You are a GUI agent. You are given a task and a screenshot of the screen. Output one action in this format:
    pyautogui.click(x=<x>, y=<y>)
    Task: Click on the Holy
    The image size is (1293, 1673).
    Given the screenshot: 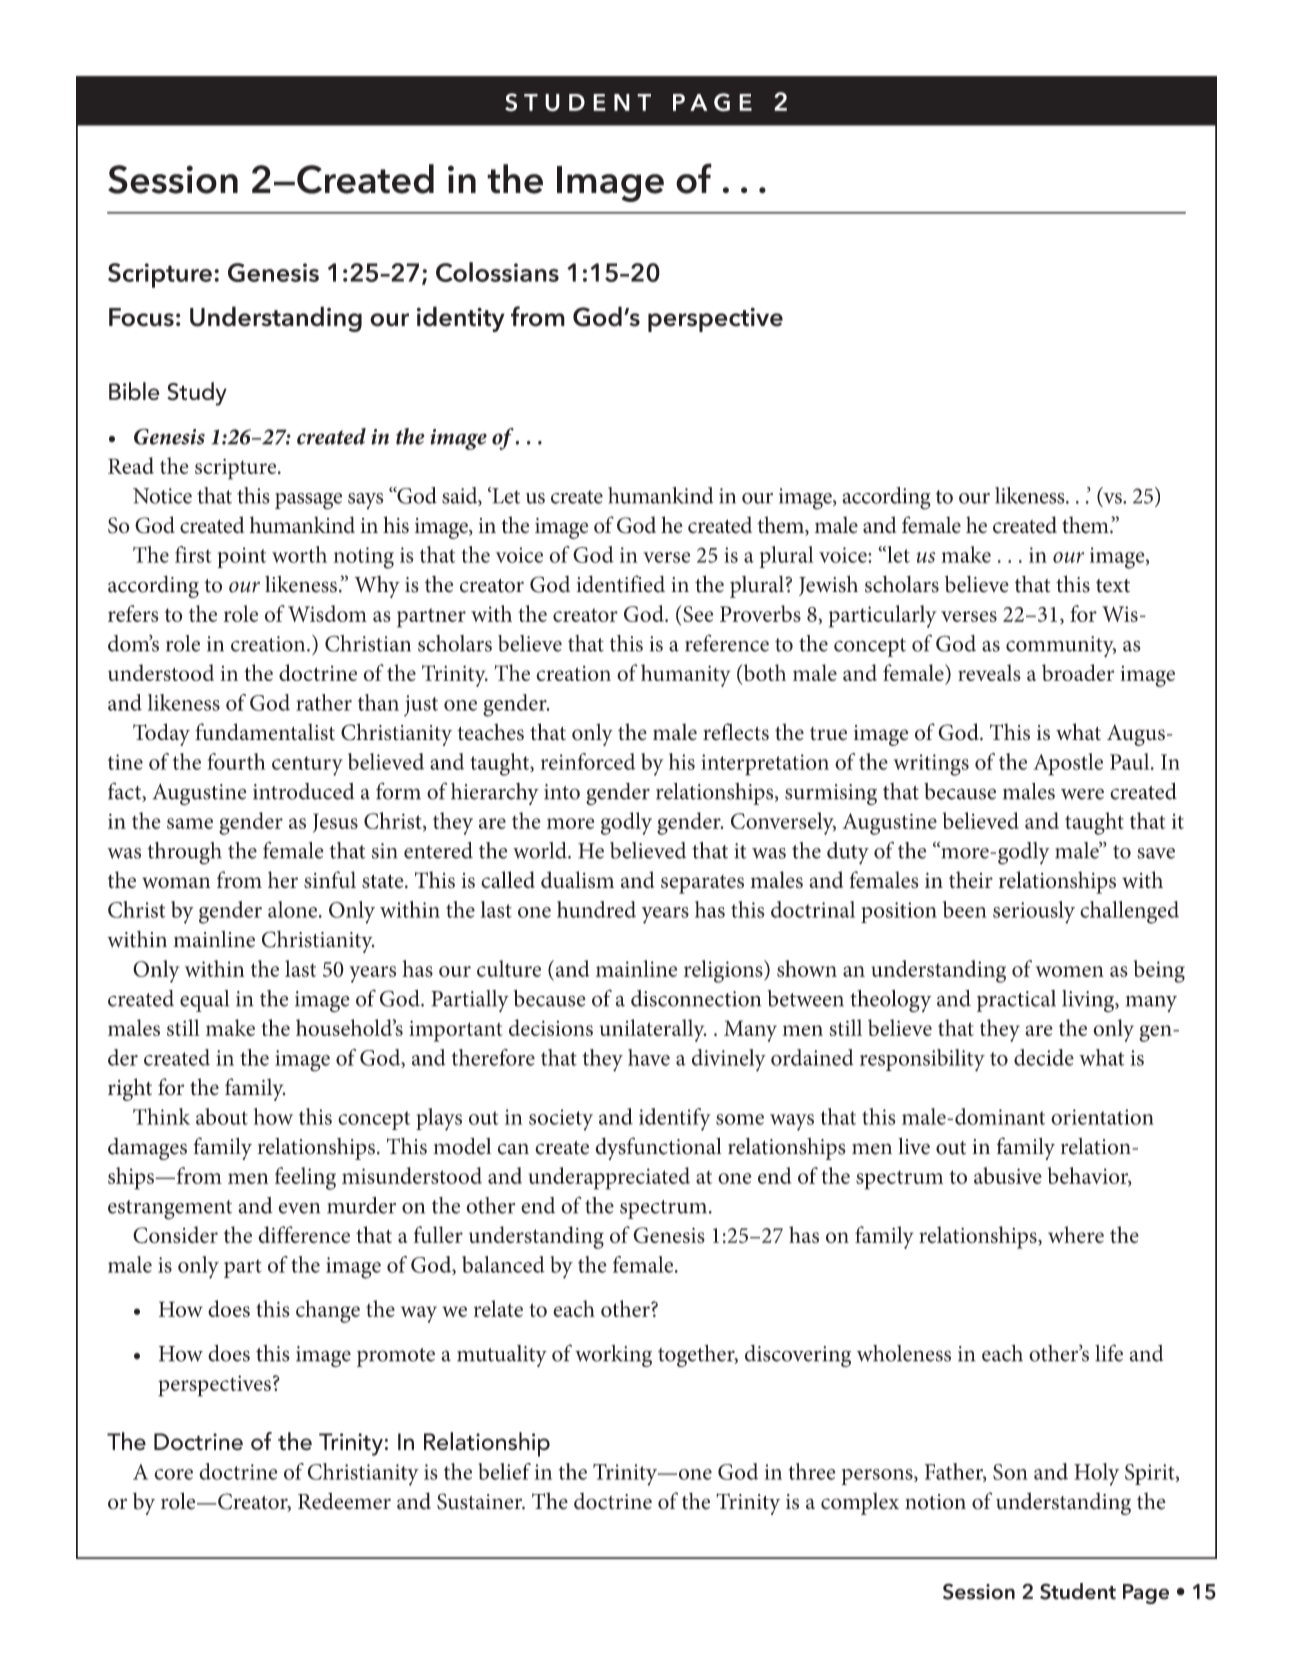 What is the action you would take?
    pyautogui.click(x=1096, y=1474)
